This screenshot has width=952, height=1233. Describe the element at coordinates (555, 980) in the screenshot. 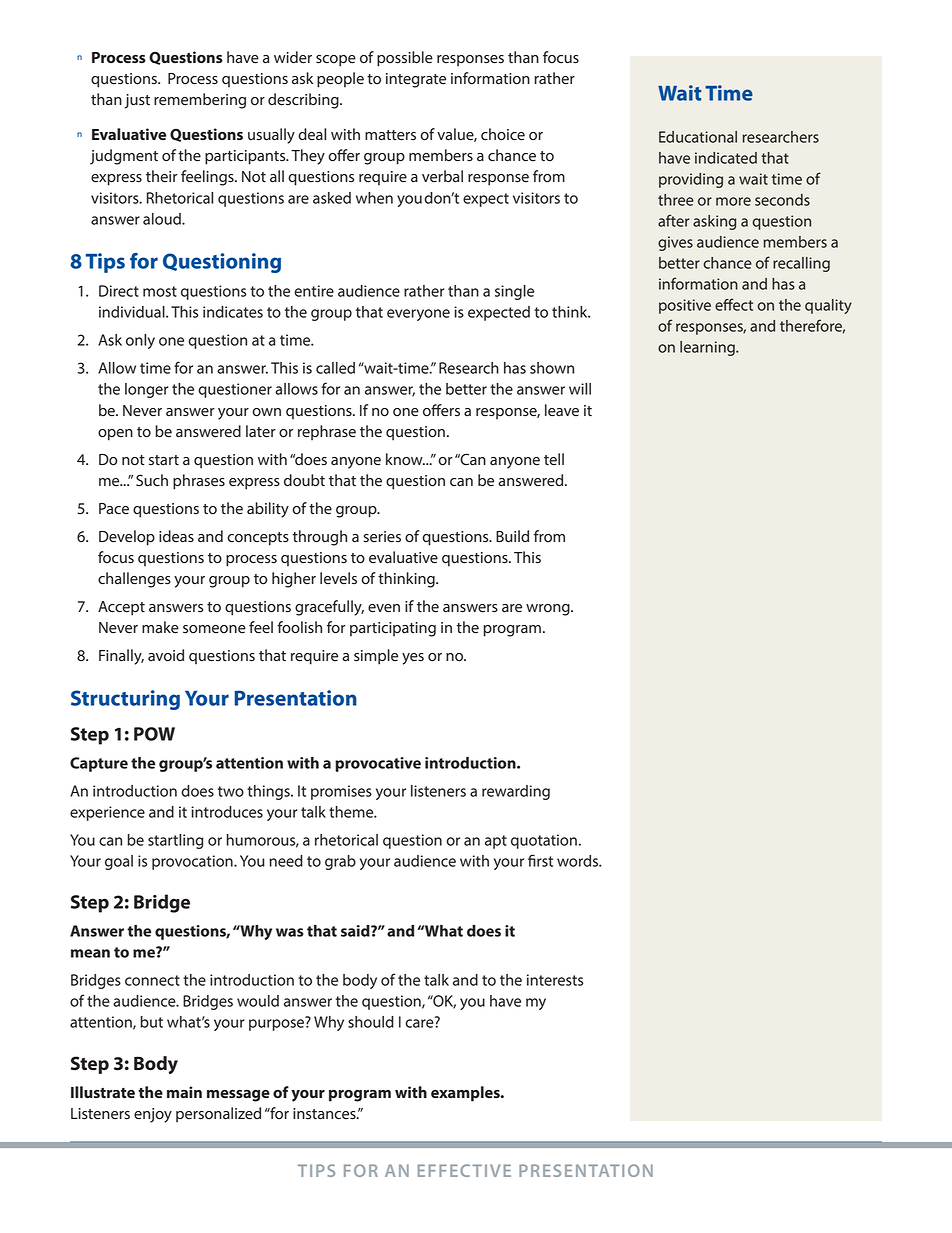

I see `interests` at that location.
